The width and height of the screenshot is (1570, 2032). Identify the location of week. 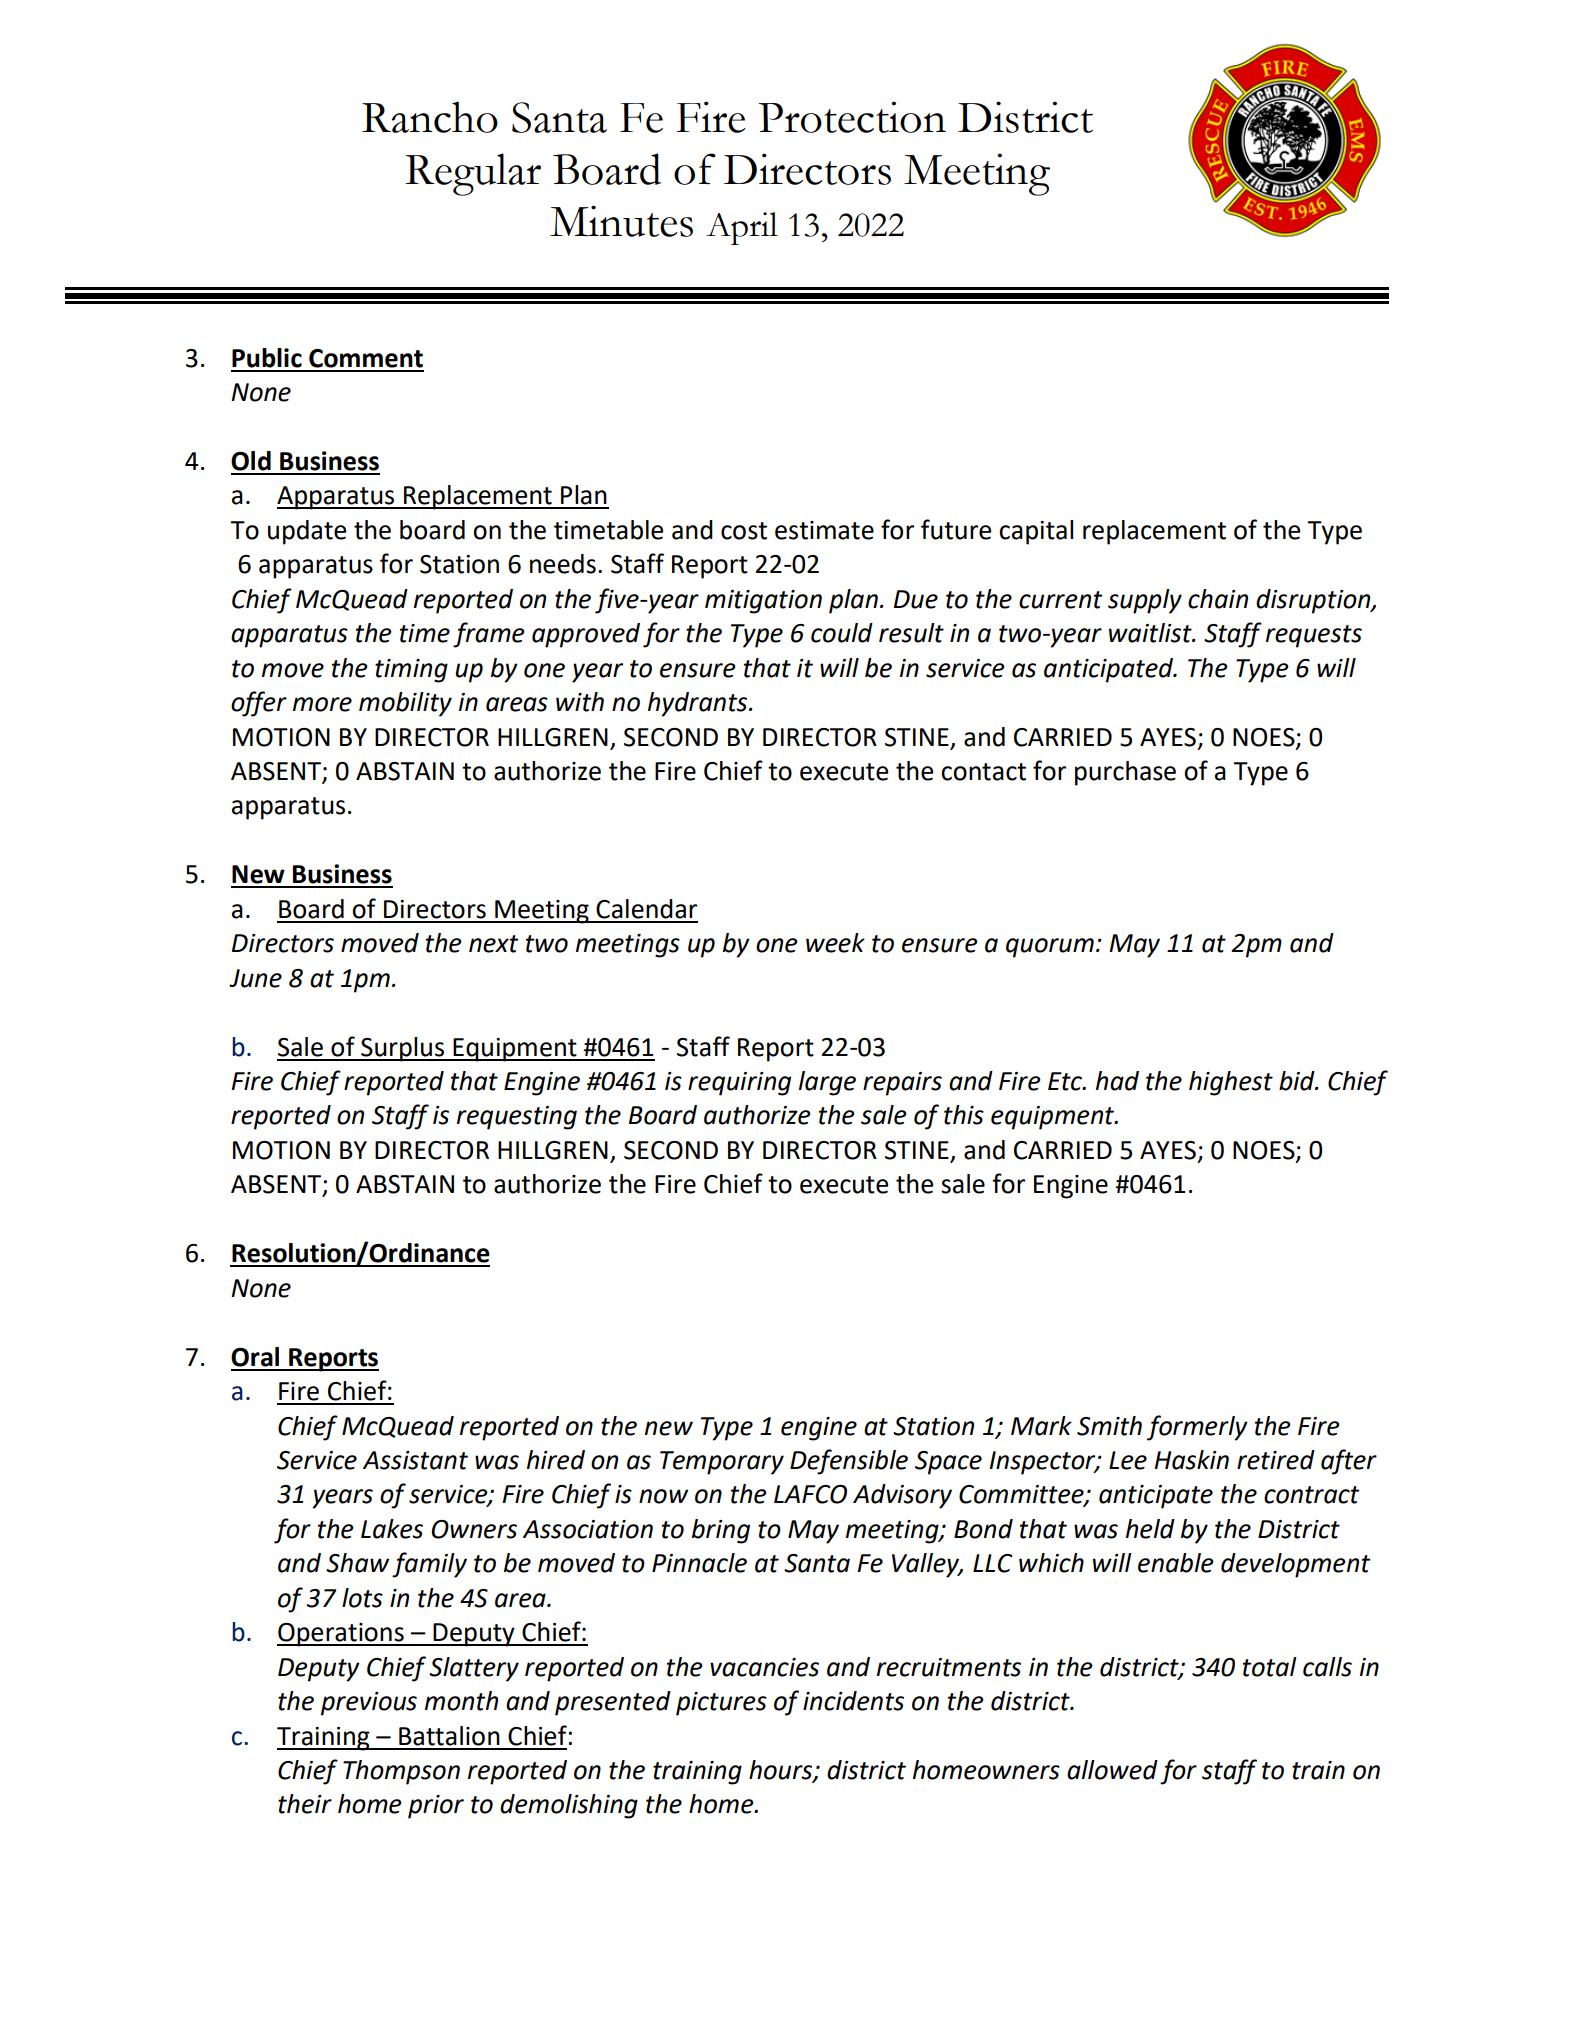
(835, 943).
